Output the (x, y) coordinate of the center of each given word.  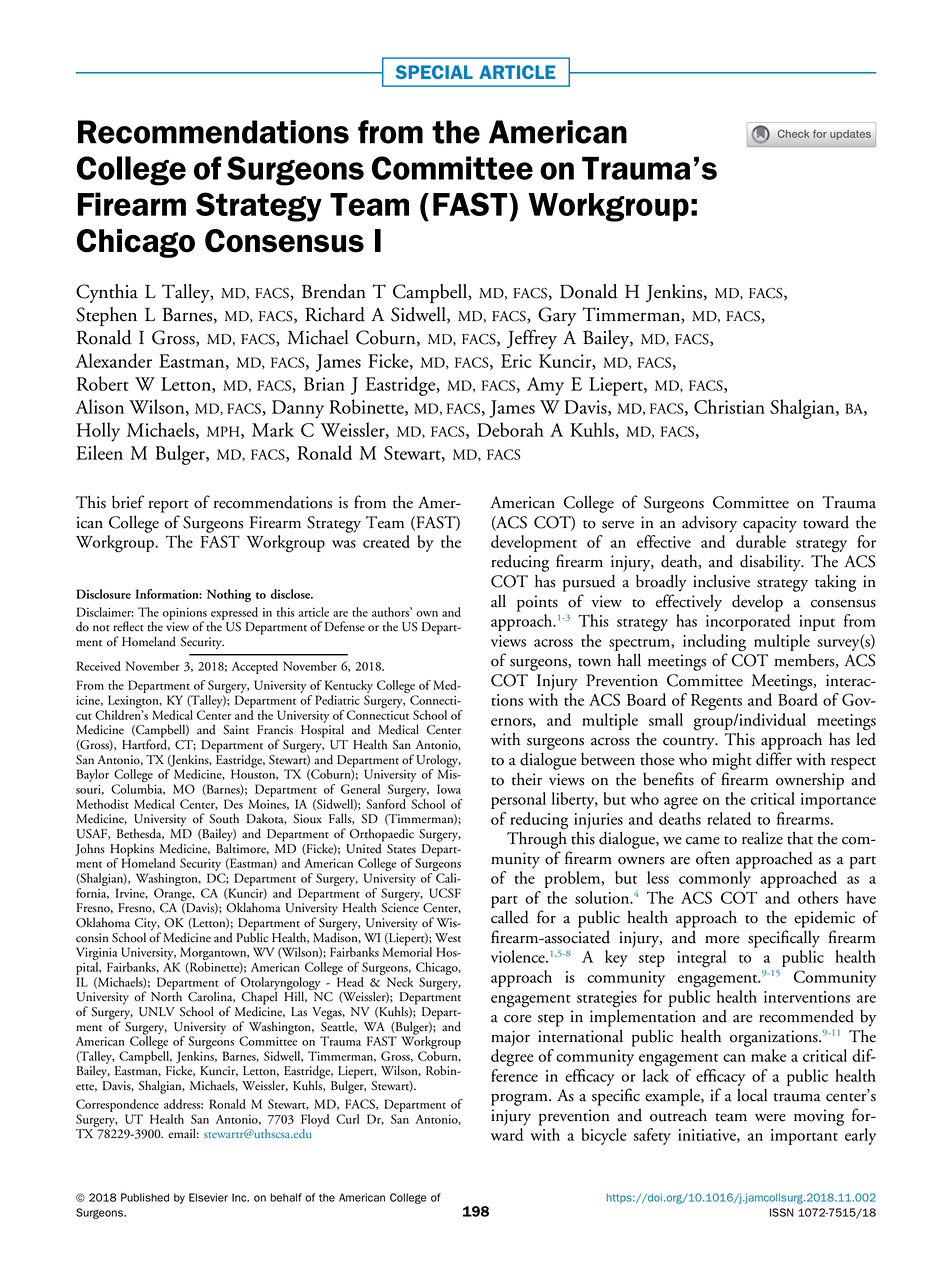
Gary (557, 316)
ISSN (782, 1212)
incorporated (748, 622)
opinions (185, 615)
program (520, 1100)
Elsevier (208, 1197)
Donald (589, 291)
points (537, 603)
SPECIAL (434, 72)
